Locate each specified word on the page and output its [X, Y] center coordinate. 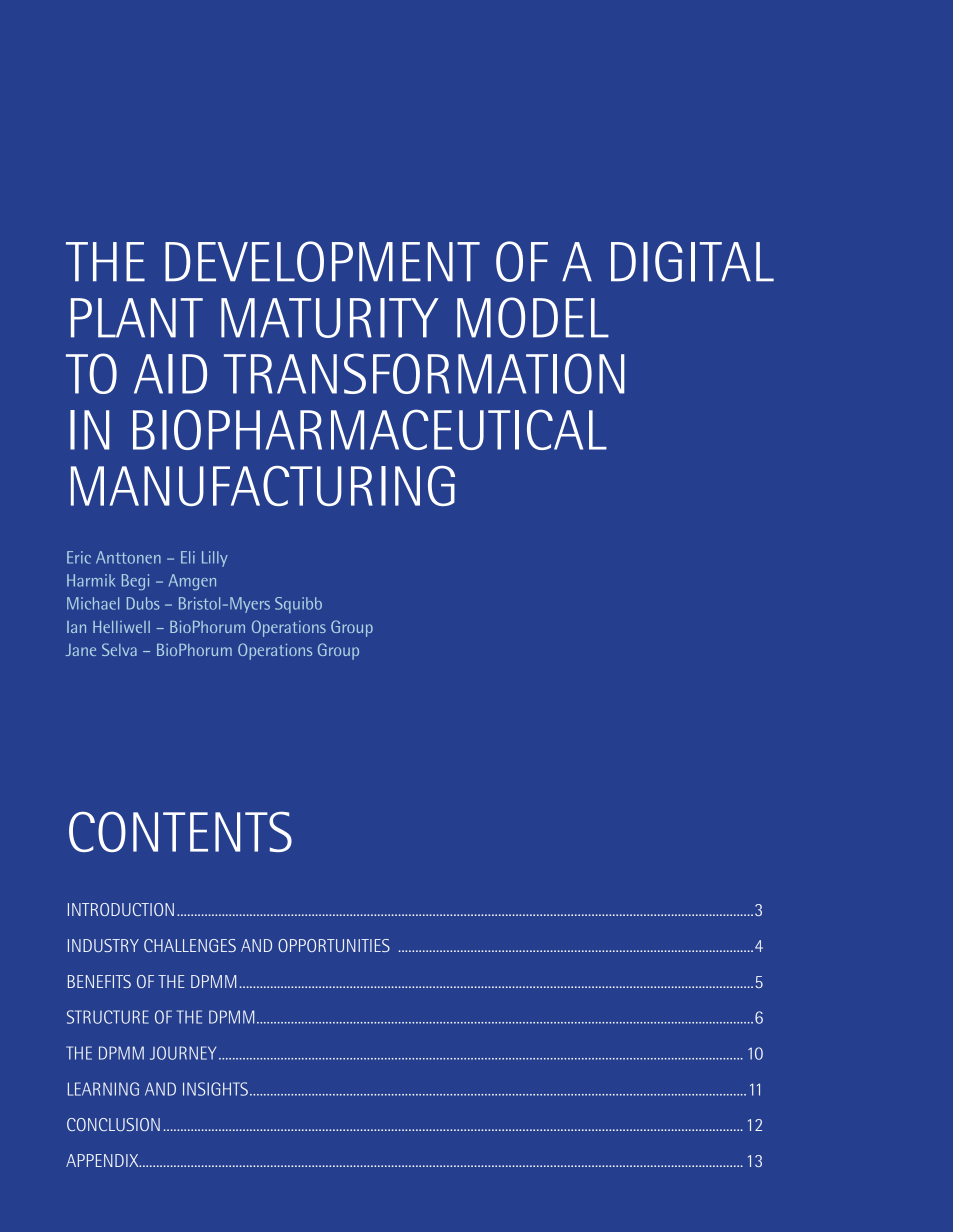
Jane [81, 650]
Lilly [215, 559]
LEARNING [103, 1089]
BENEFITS [99, 981]
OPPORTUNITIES [334, 945]
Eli [188, 557]
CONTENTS [180, 832]
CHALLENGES [190, 945]
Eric [79, 557]
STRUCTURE [108, 1017]
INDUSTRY [103, 945]
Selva [119, 649]
